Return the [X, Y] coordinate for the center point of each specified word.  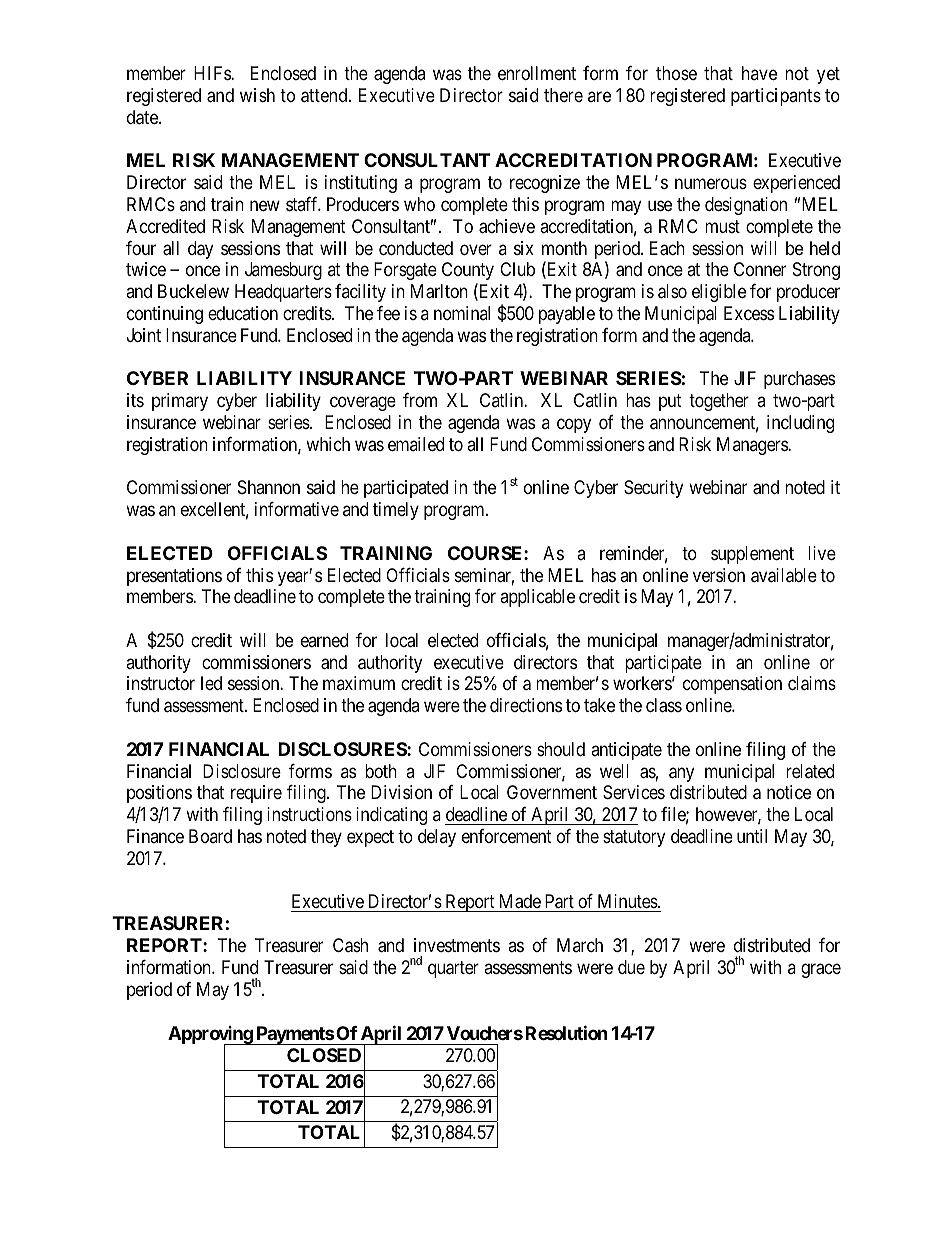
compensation [732, 685]
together [719, 402]
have [759, 73]
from [420, 400]
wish [257, 95]
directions [526, 705]
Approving [211, 1036]
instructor [161, 683]
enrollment [537, 73]
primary [180, 402]
